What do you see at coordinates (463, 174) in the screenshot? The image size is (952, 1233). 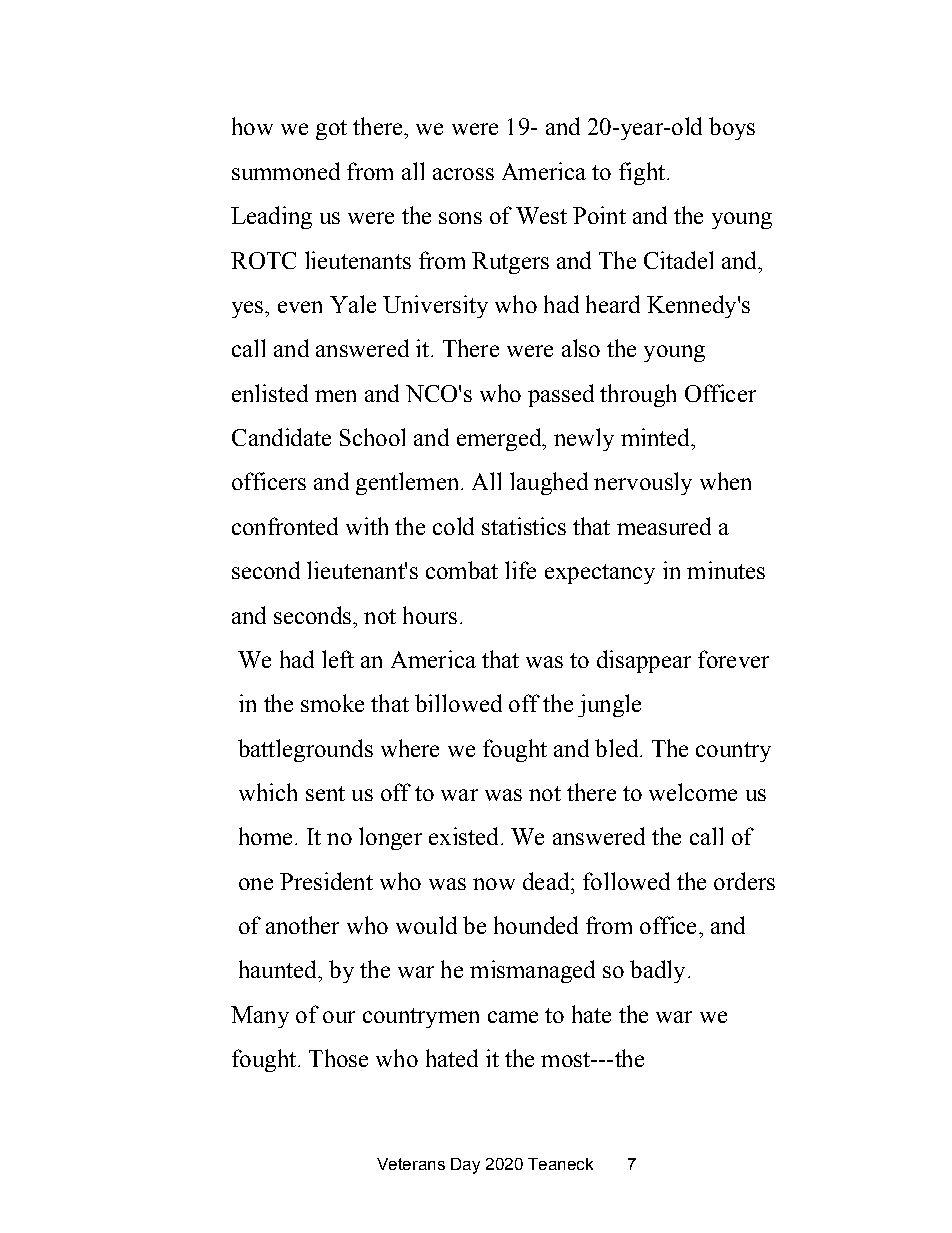 I see `across` at bounding box center [463, 174].
